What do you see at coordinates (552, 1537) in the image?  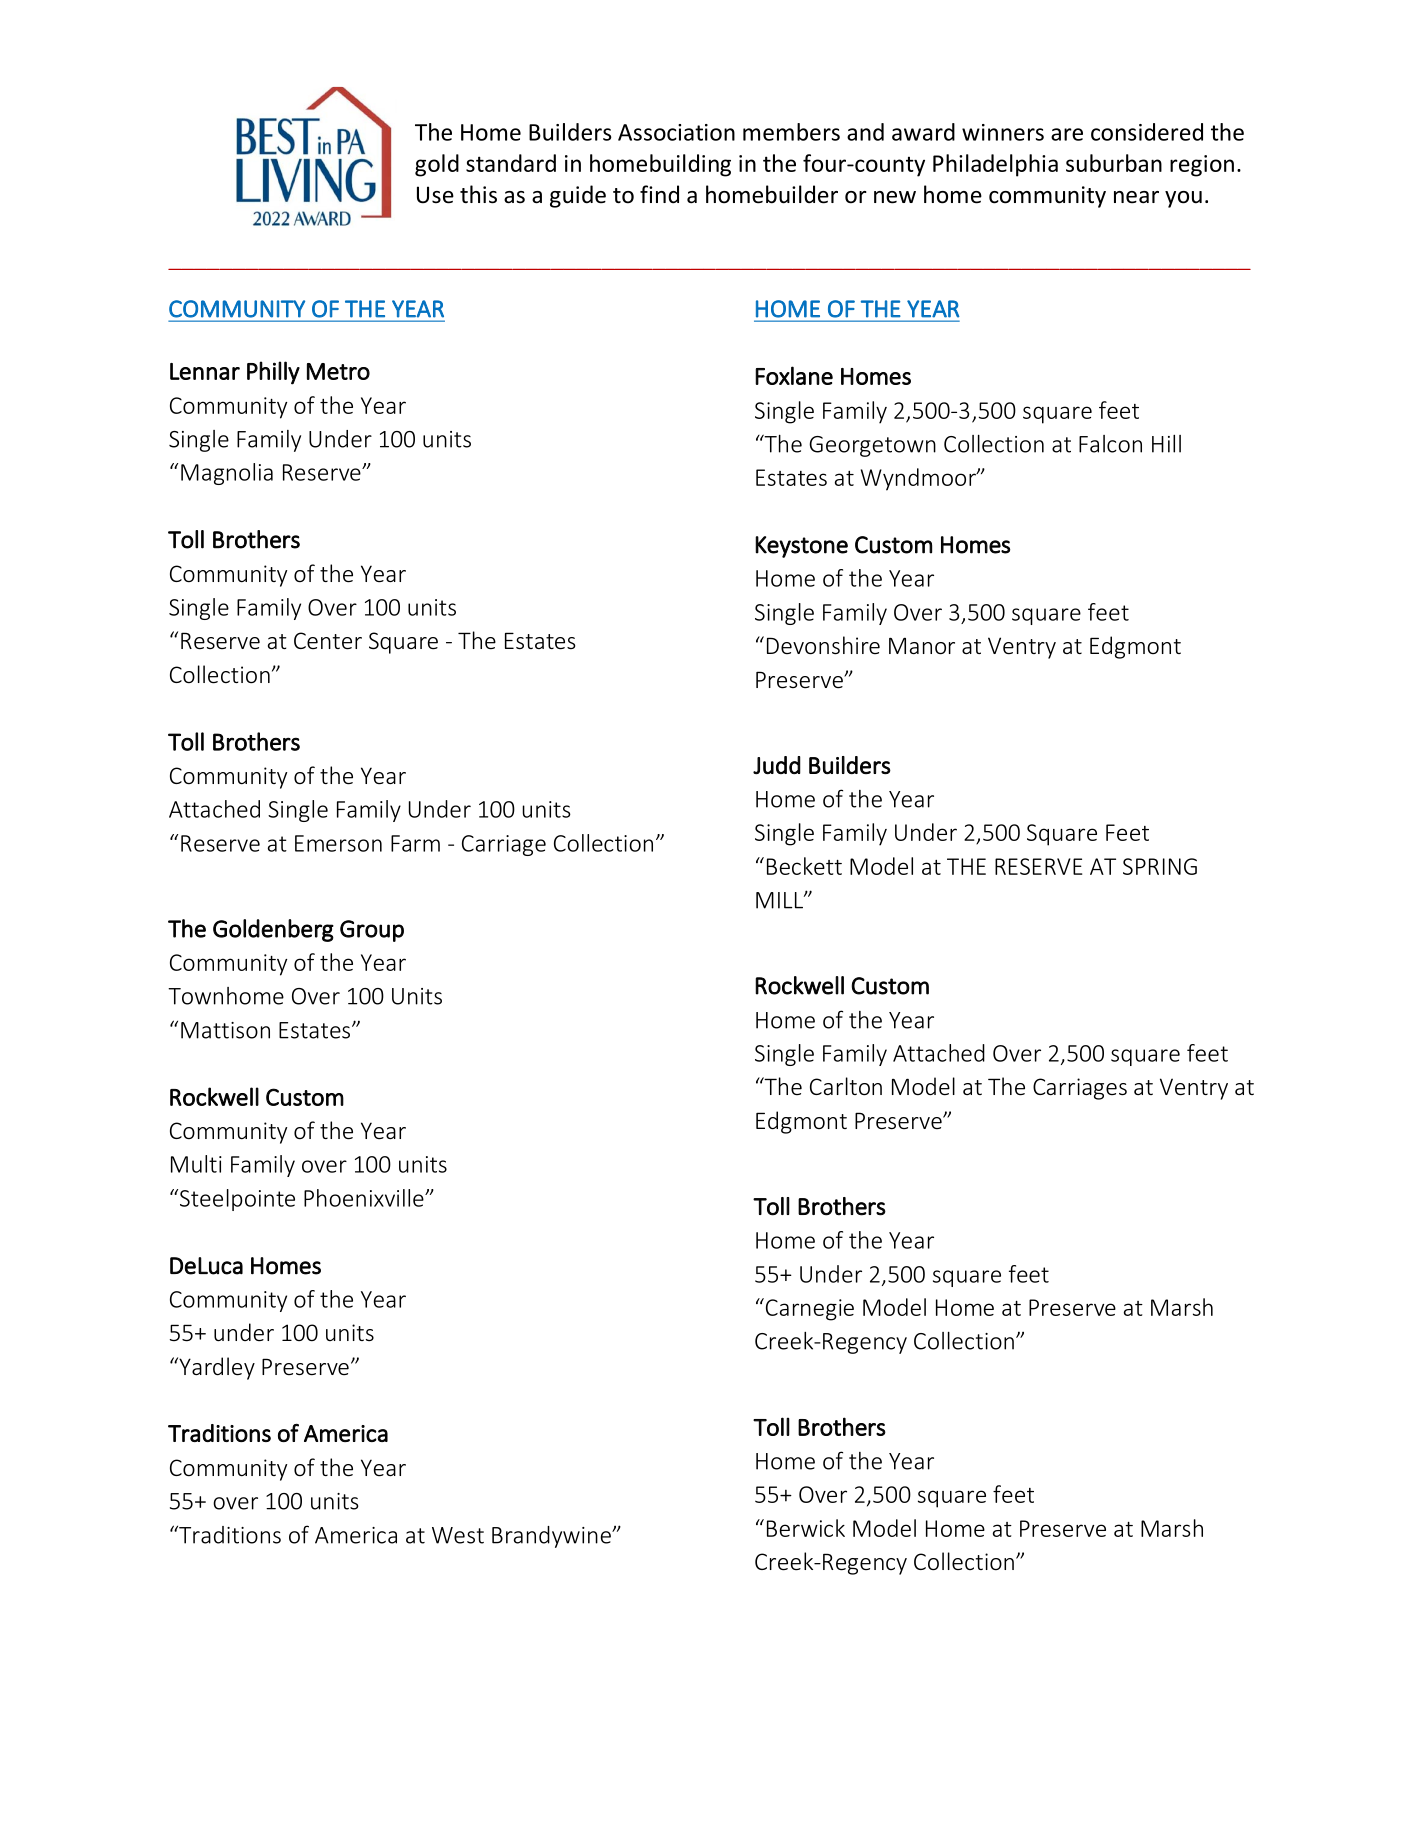 I see `Brandywine` at bounding box center [552, 1537].
